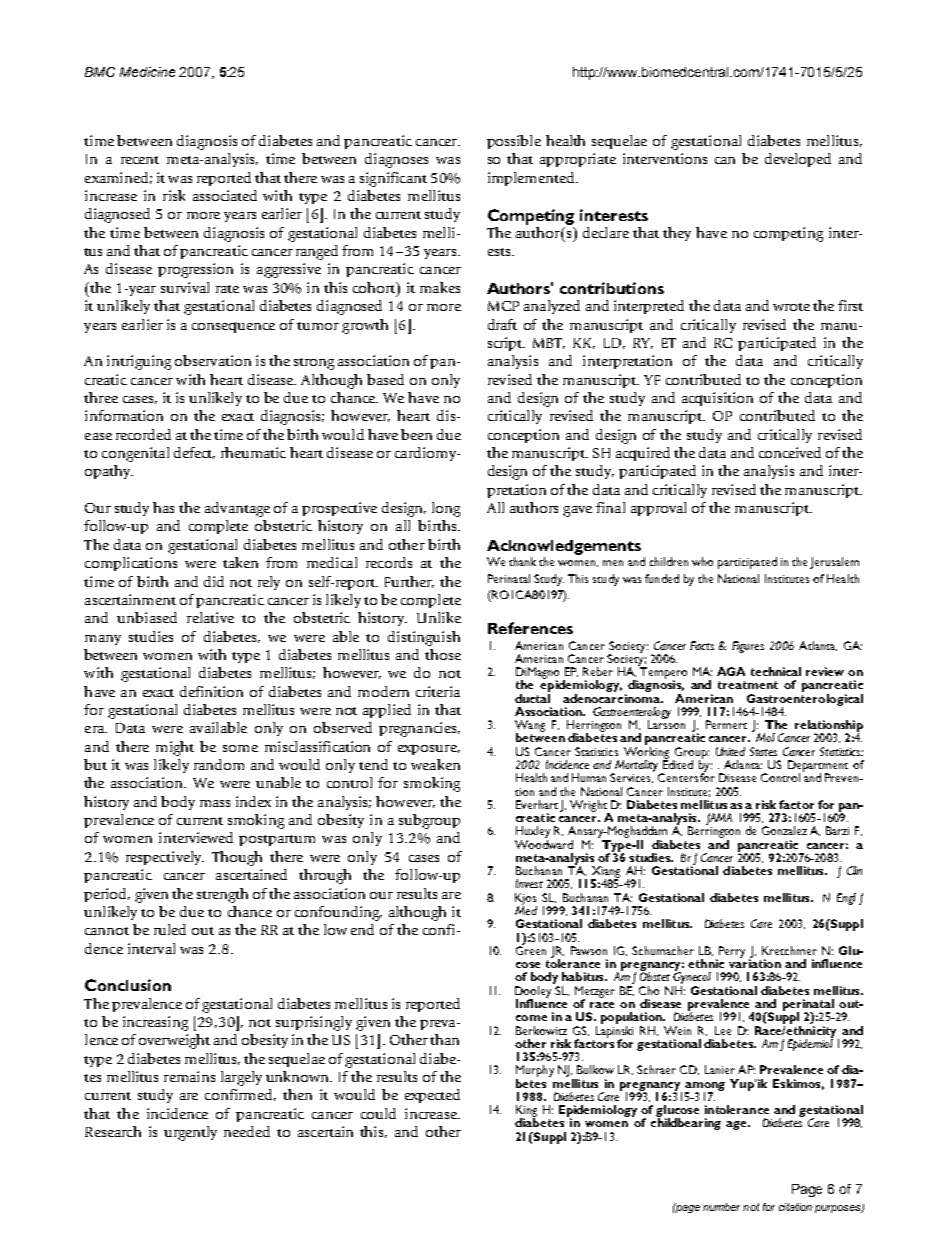 This page has width=952, height=1237. I want to click on Medicine, so click(147, 72).
